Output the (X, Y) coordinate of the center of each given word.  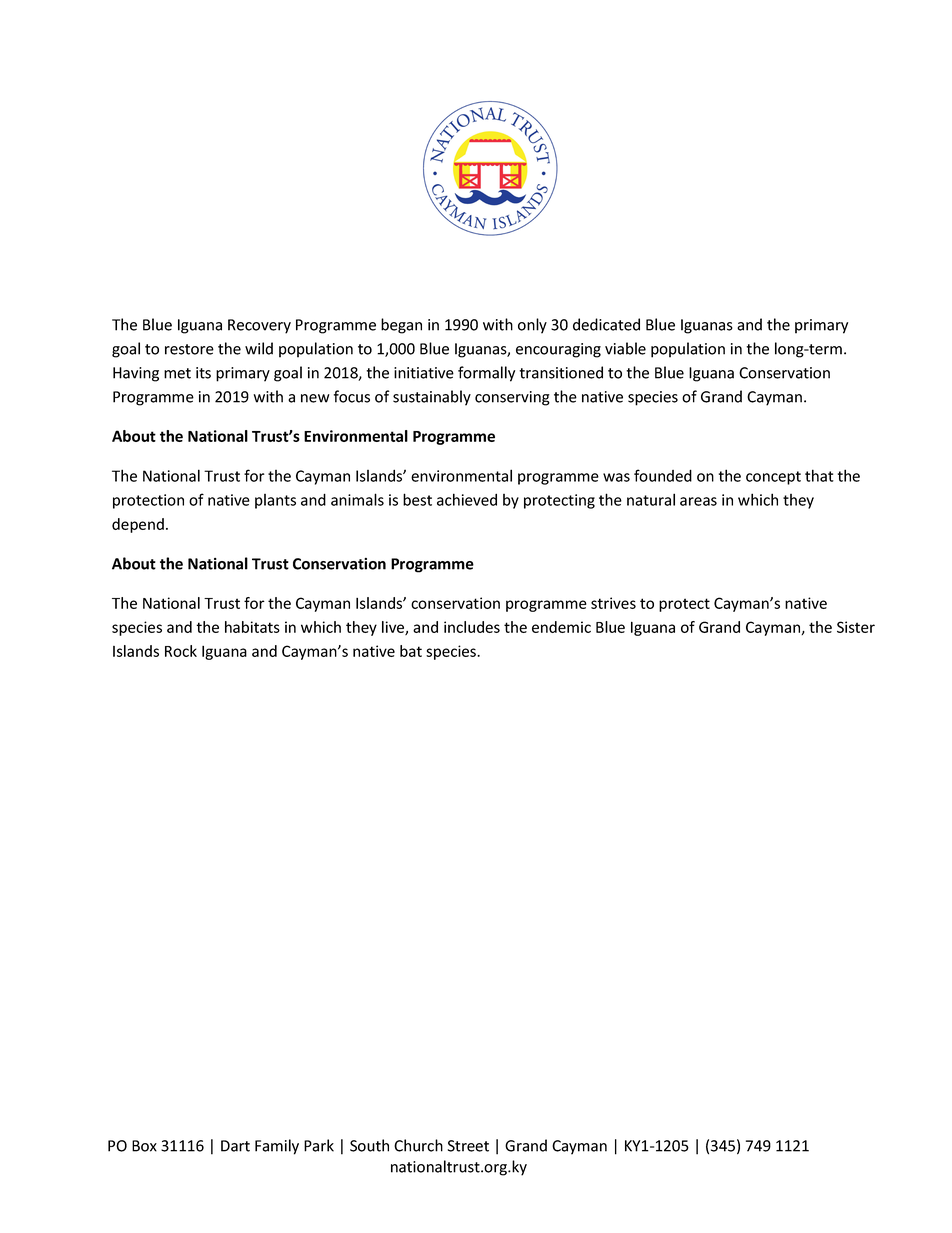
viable (625, 348)
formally (486, 374)
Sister (856, 627)
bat (411, 651)
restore (189, 349)
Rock (181, 651)
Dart (235, 1146)
